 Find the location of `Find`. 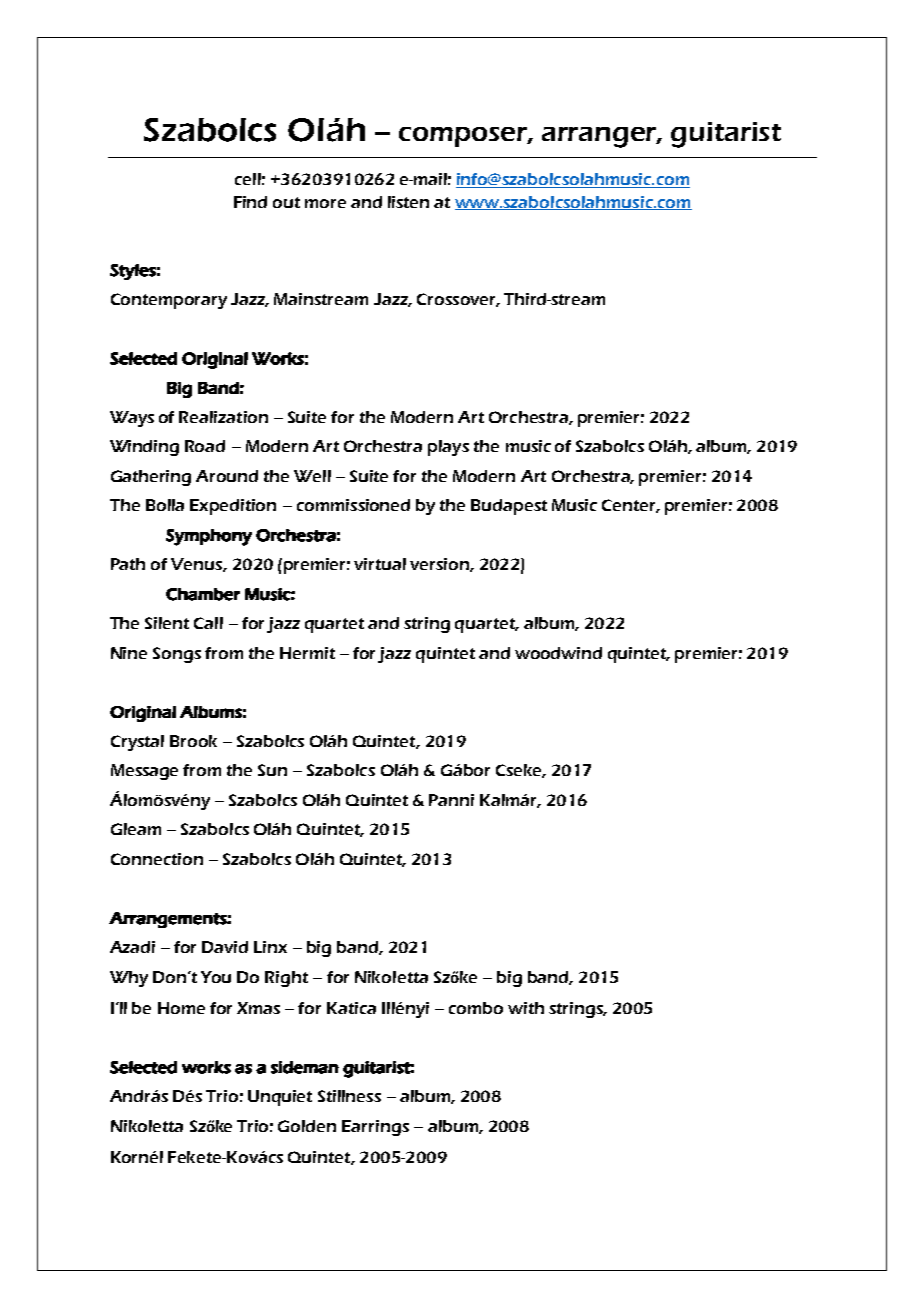

Find is located at coordinates (250, 202).
